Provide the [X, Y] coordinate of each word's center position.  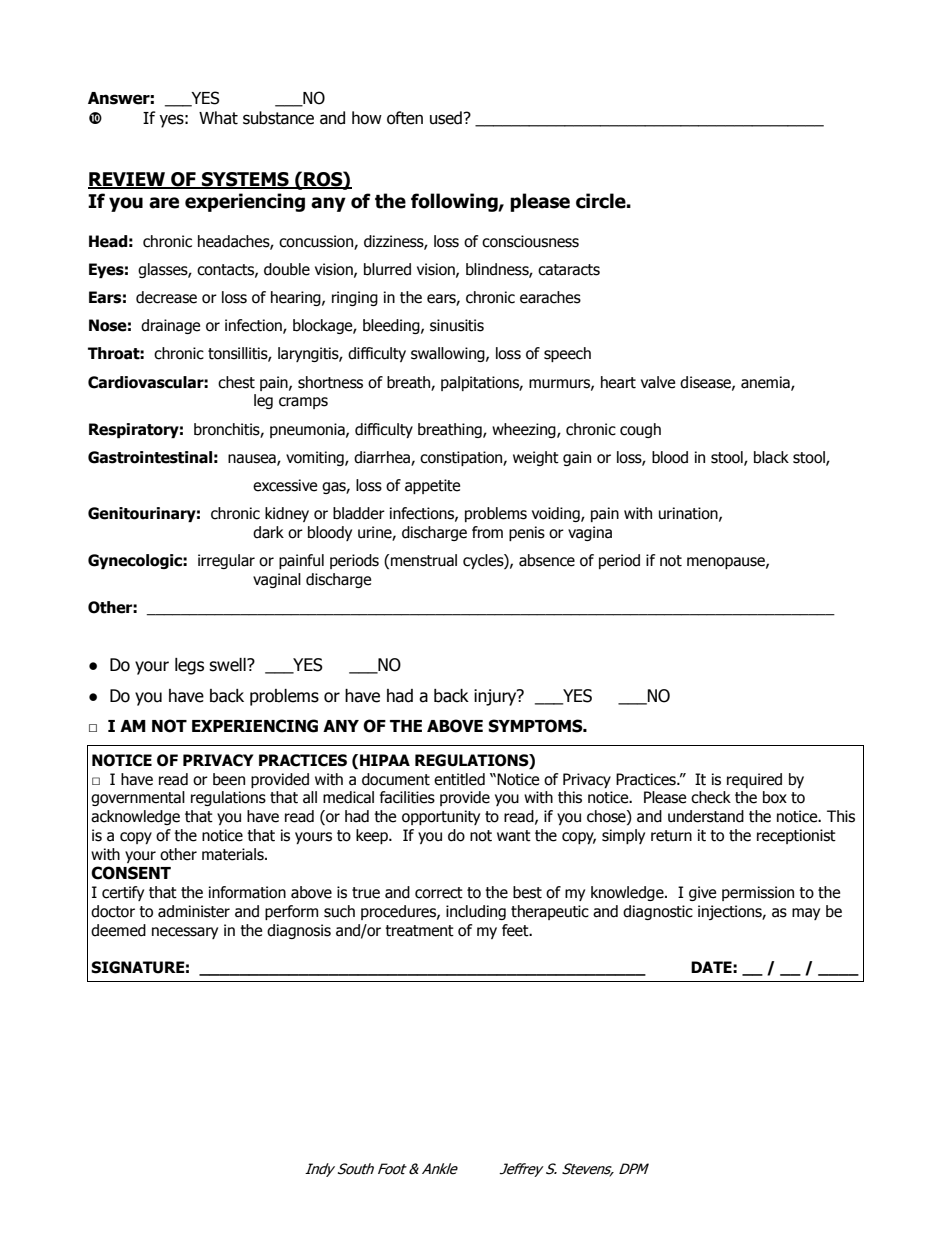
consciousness [530, 241]
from [487, 532]
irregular [226, 561]
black [771, 457]
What [218, 118]
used [447, 118]
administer [194, 911]
